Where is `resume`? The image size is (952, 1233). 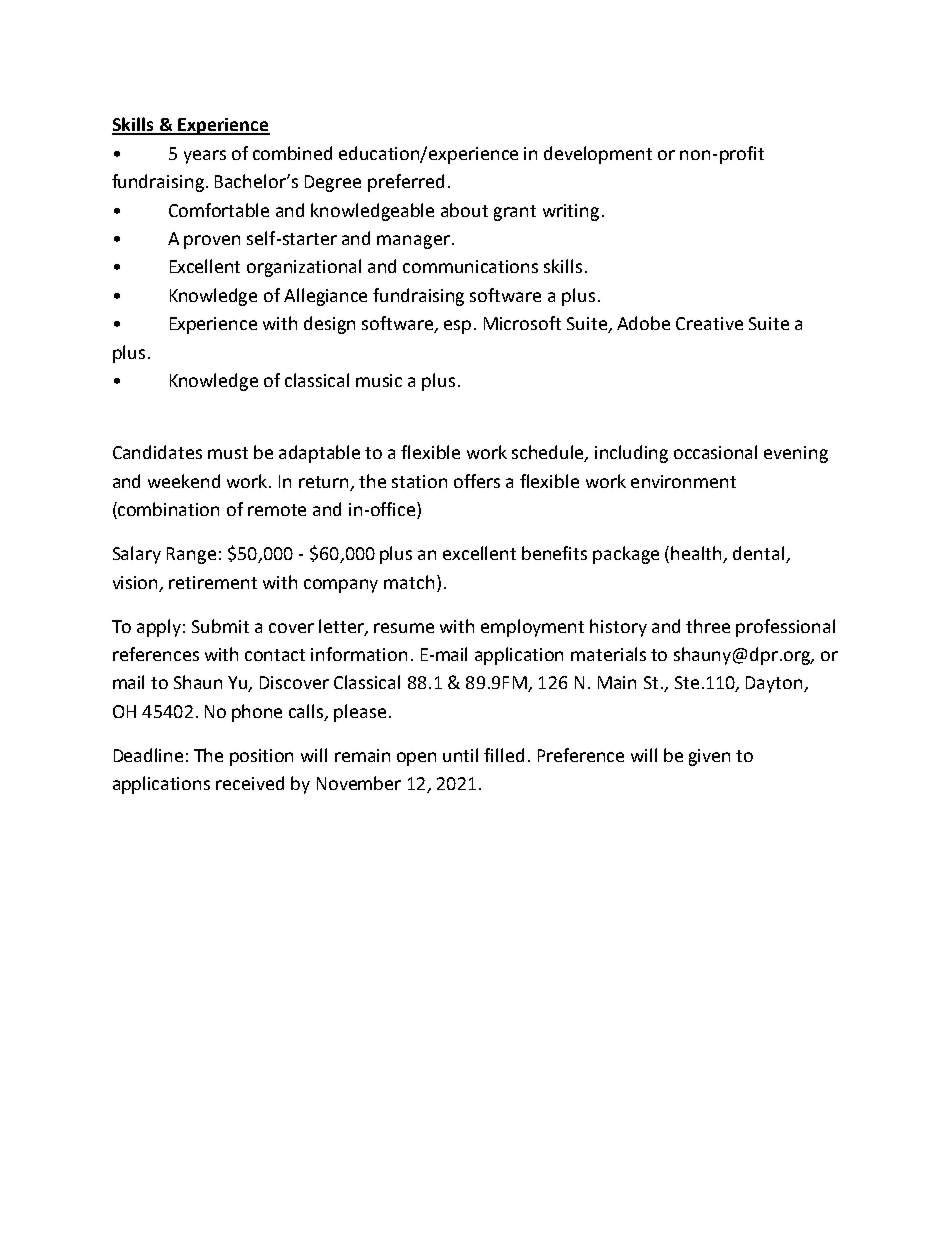 resume is located at coordinates (404, 628).
